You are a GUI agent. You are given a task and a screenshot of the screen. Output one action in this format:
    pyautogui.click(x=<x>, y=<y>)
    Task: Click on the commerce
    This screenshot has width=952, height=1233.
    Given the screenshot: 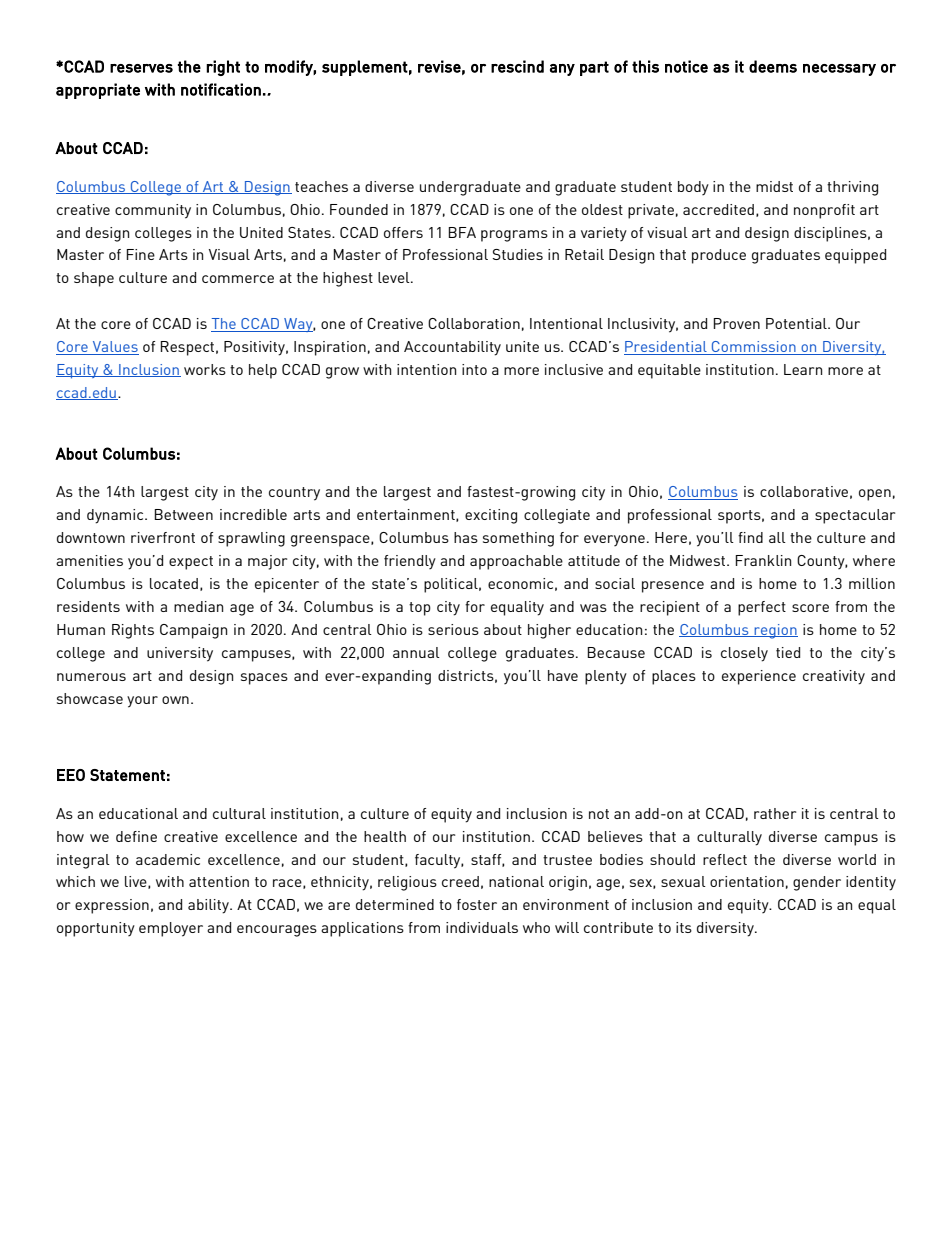 What is the action you would take?
    pyautogui.click(x=238, y=279)
